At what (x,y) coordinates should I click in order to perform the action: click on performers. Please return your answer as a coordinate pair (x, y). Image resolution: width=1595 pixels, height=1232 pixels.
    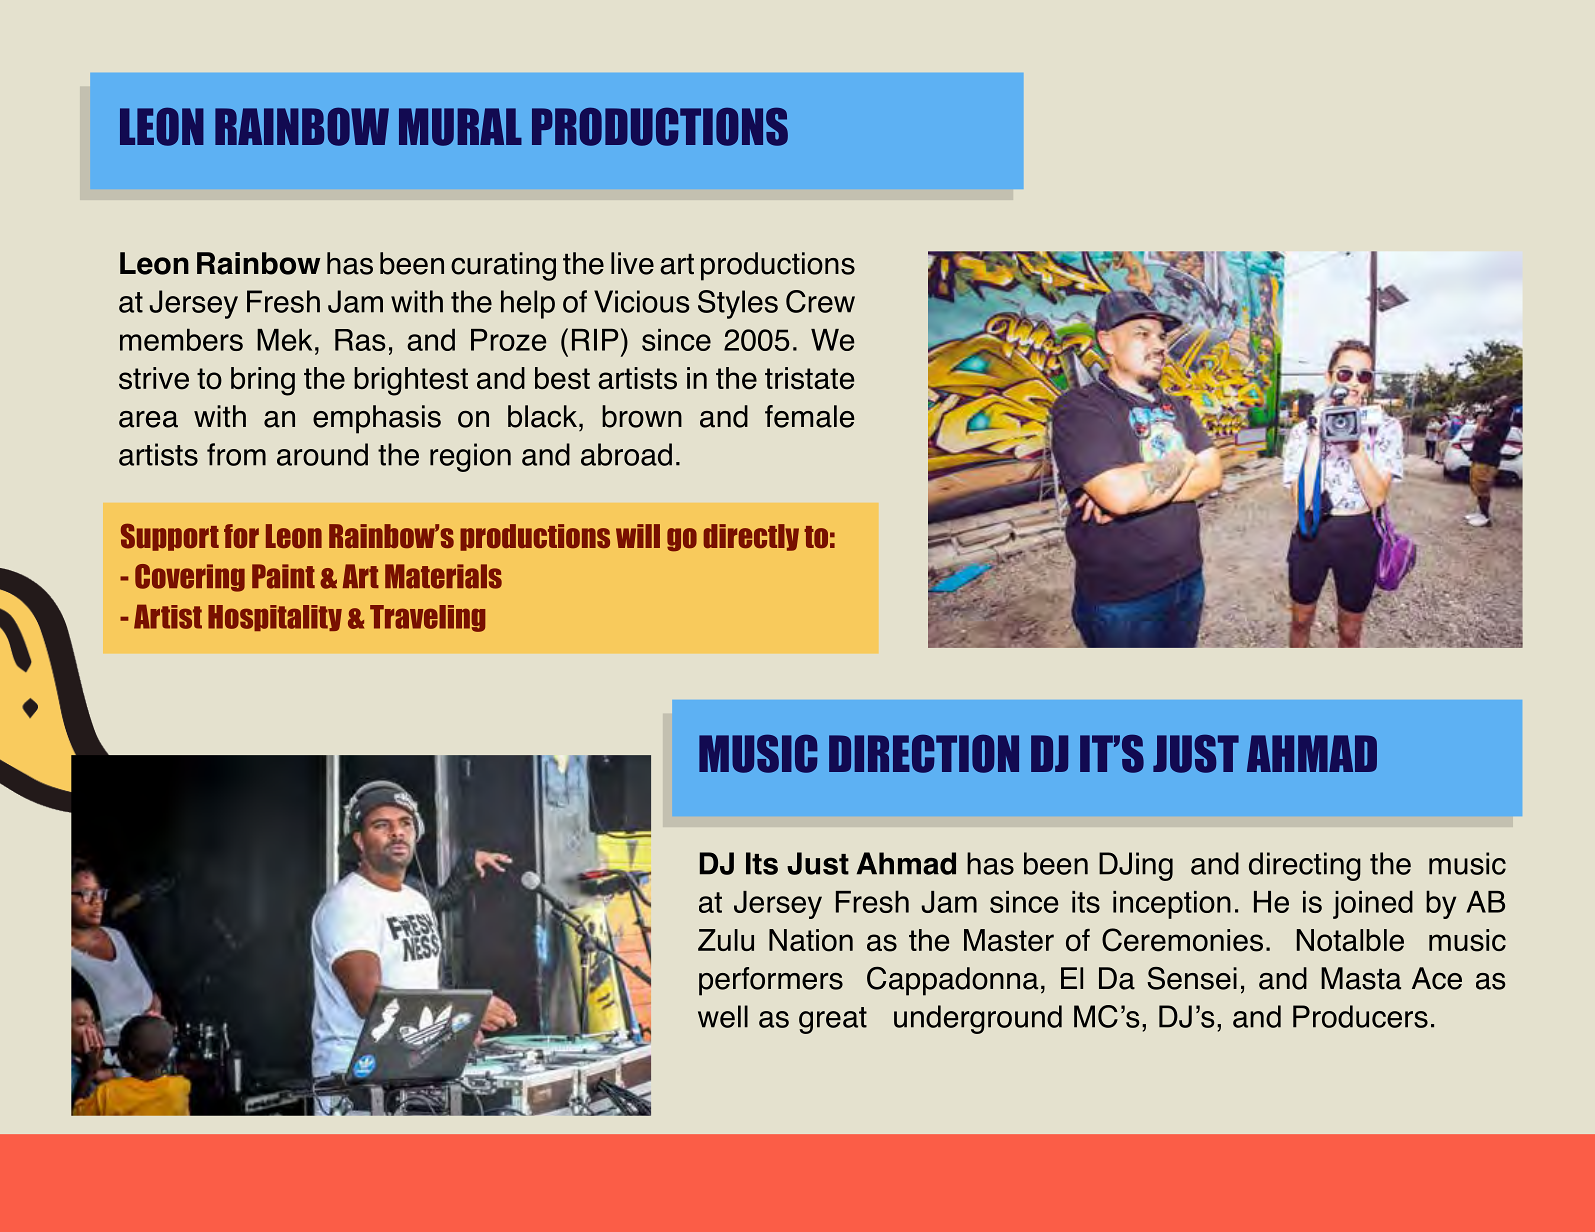
    Looking at the image, I should click on (771, 981).
